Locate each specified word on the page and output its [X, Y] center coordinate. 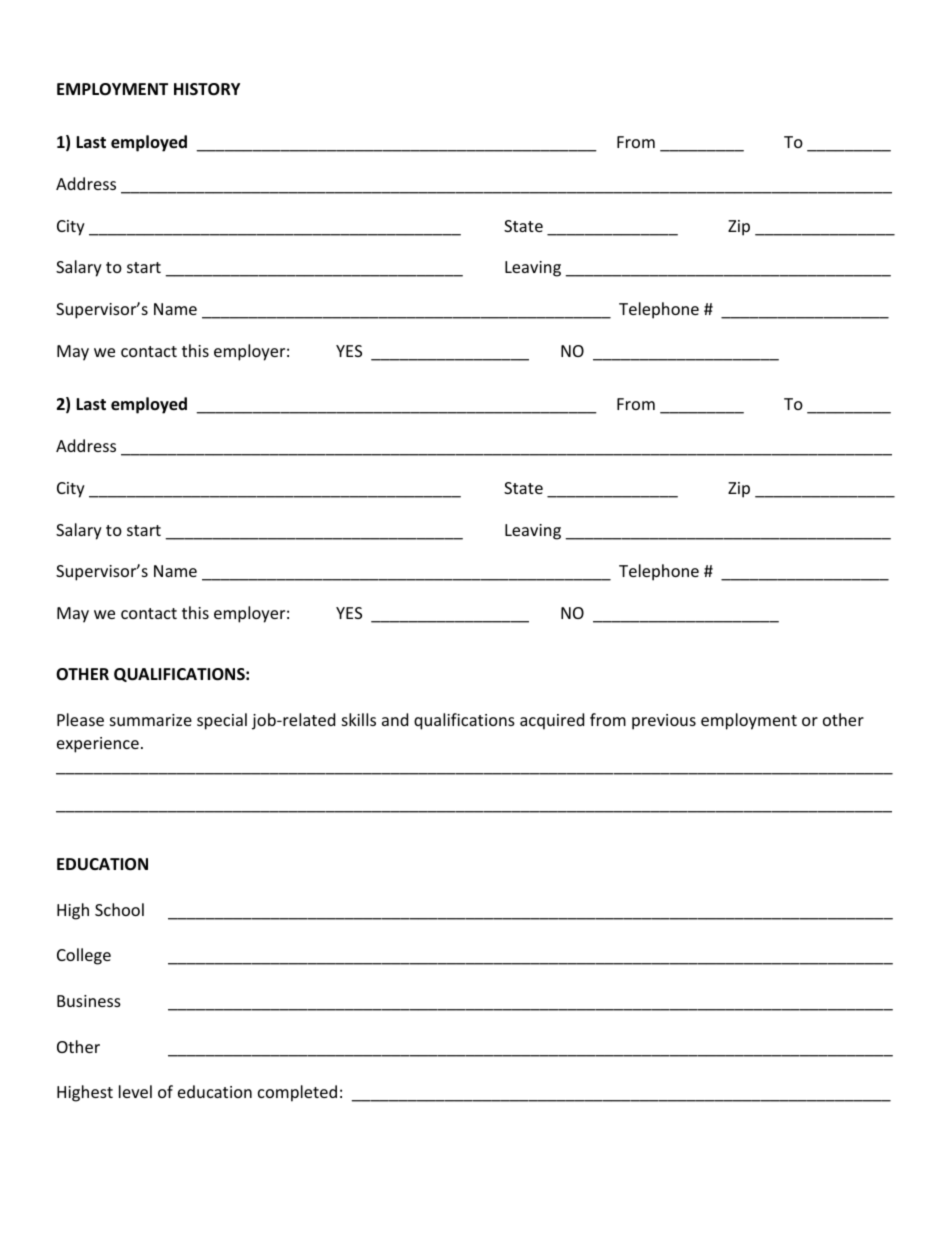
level [135, 1091]
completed [297, 1093]
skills [359, 719]
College [84, 956]
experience [98, 745]
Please [80, 719]
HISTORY [207, 89]
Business [89, 1001]
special [222, 721]
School [119, 909]
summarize [151, 720]
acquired [552, 721]
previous [664, 722]
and [395, 719]
